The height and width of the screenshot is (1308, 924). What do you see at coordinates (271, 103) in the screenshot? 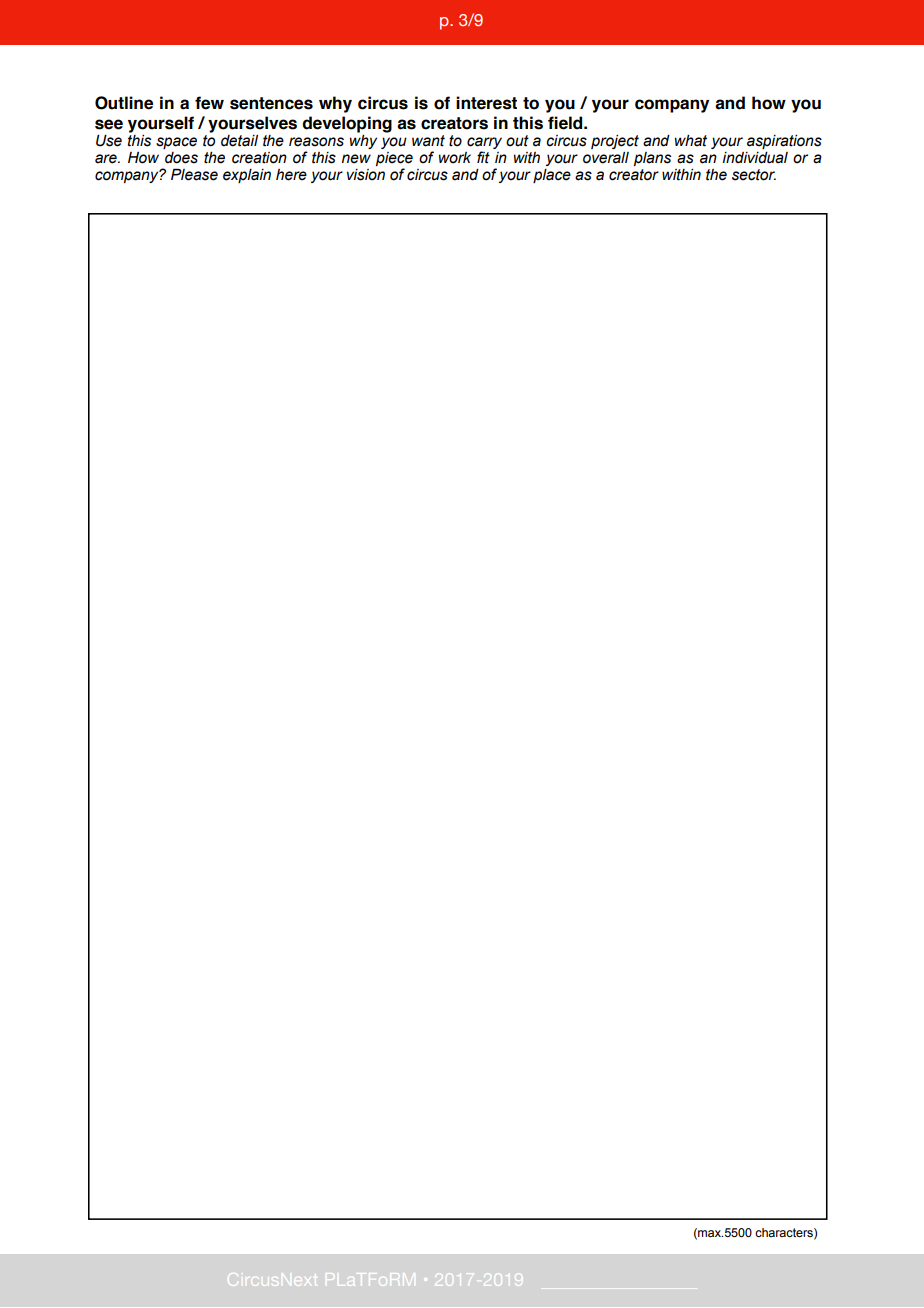
I see `sentences` at bounding box center [271, 103].
